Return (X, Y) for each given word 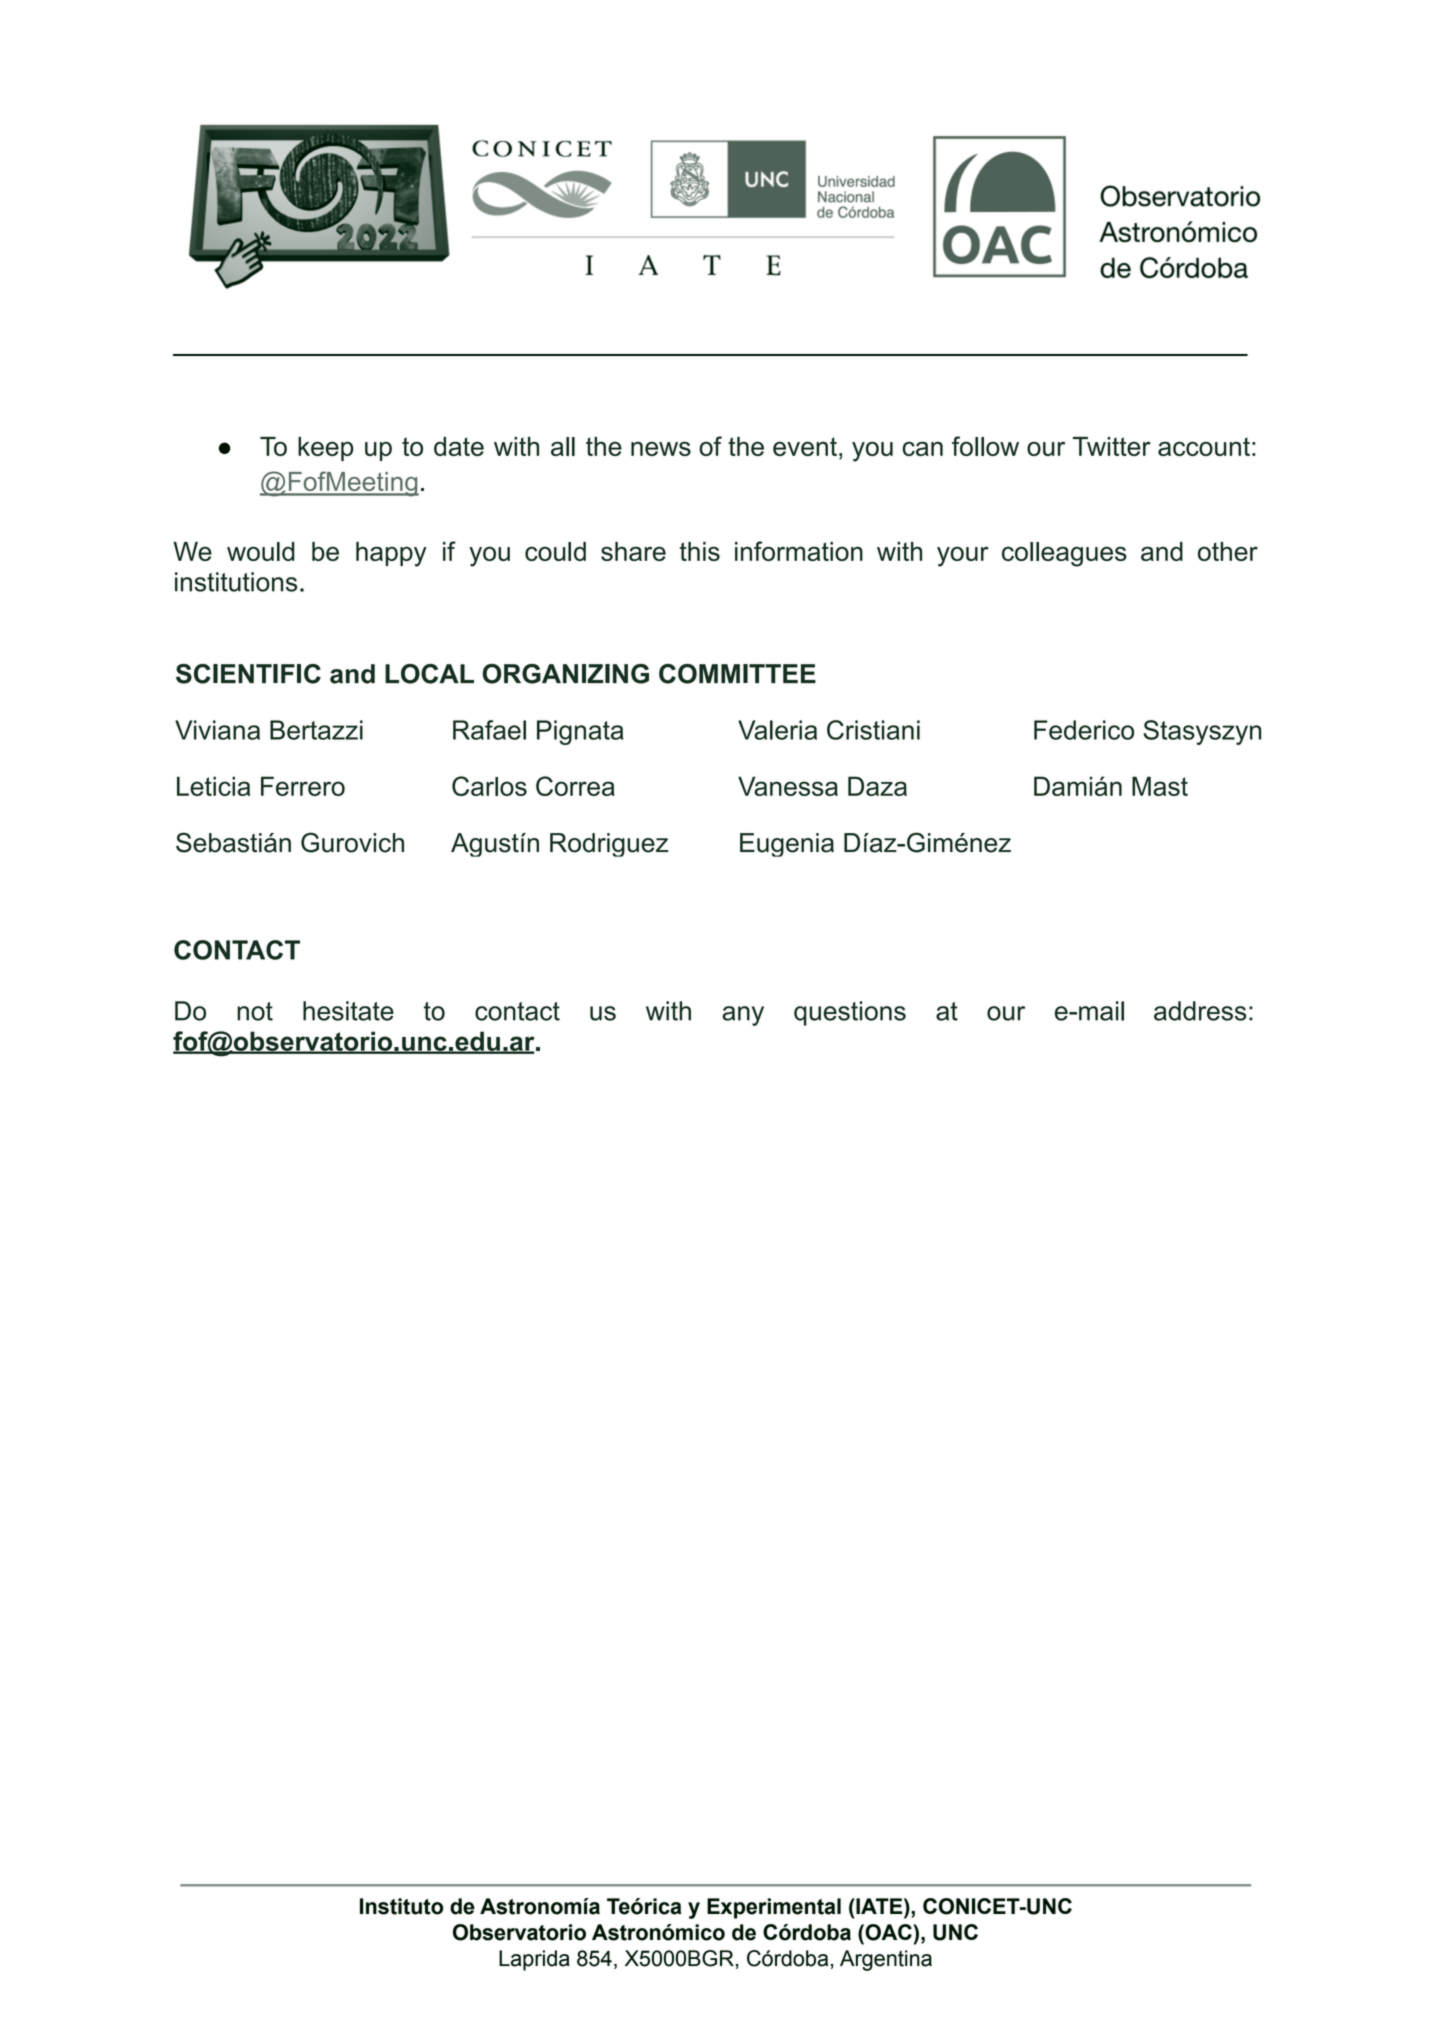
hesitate (348, 1011)
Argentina (886, 1960)
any (743, 1016)
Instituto (401, 1906)
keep (326, 449)
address (1200, 1011)
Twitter (1112, 446)
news (661, 448)
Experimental (774, 1908)
